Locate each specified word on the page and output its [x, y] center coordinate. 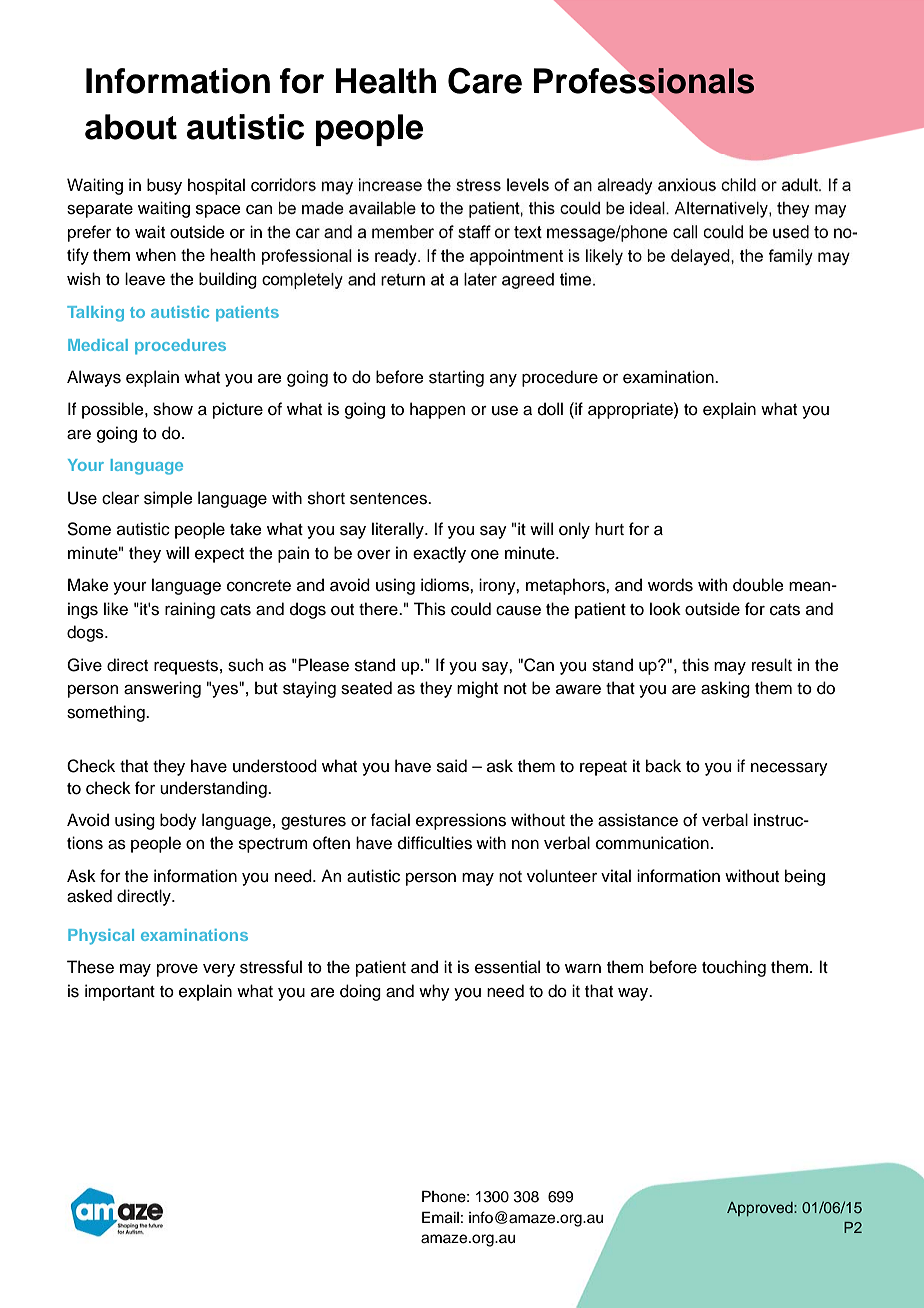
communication [652, 843]
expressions [461, 821]
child [738, 184]
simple [168, 499]
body [178, 821]
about [131, 127]
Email [440, 1217]
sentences [389, 499]
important [120, 992]
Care [485, 80]
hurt [609, 529]
